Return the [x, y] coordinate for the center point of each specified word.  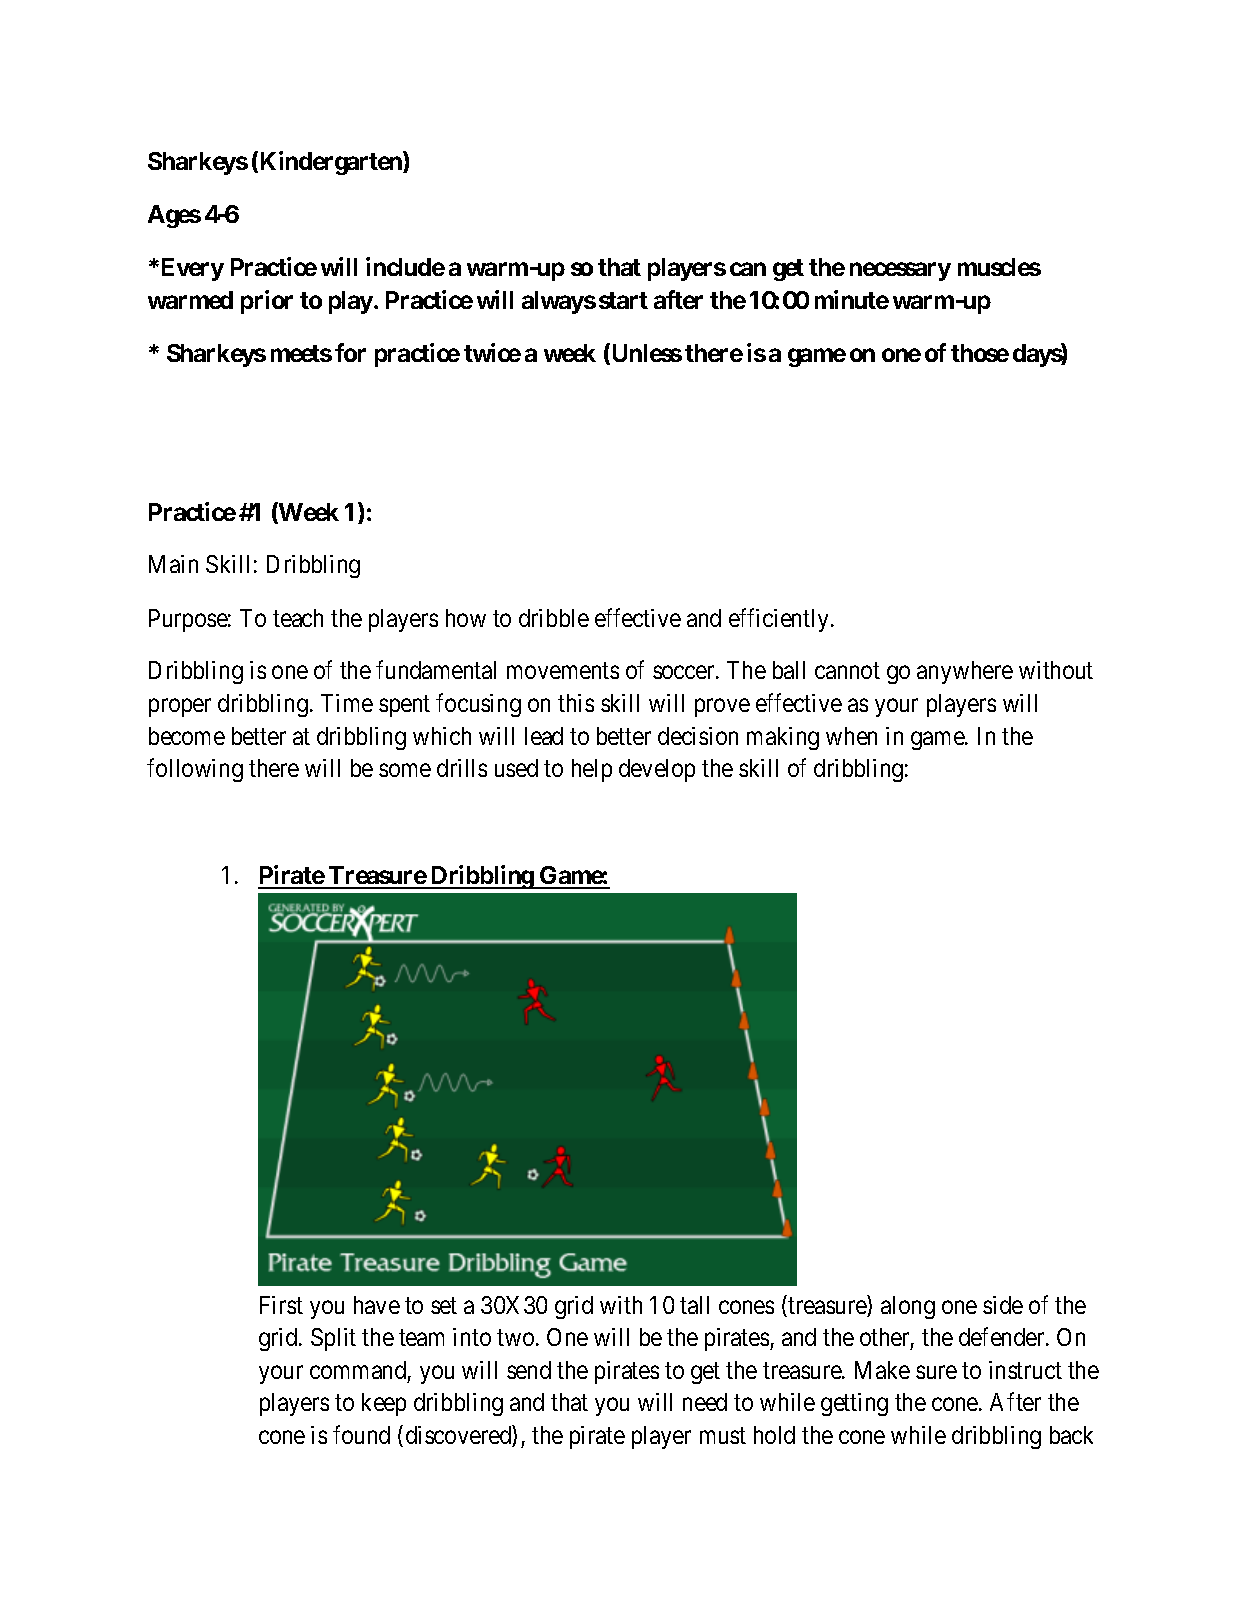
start [623, 300]
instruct [1025, 1370]
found [361, 1434]
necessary [900, 272]
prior [267, 302]
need [705, 1402]
